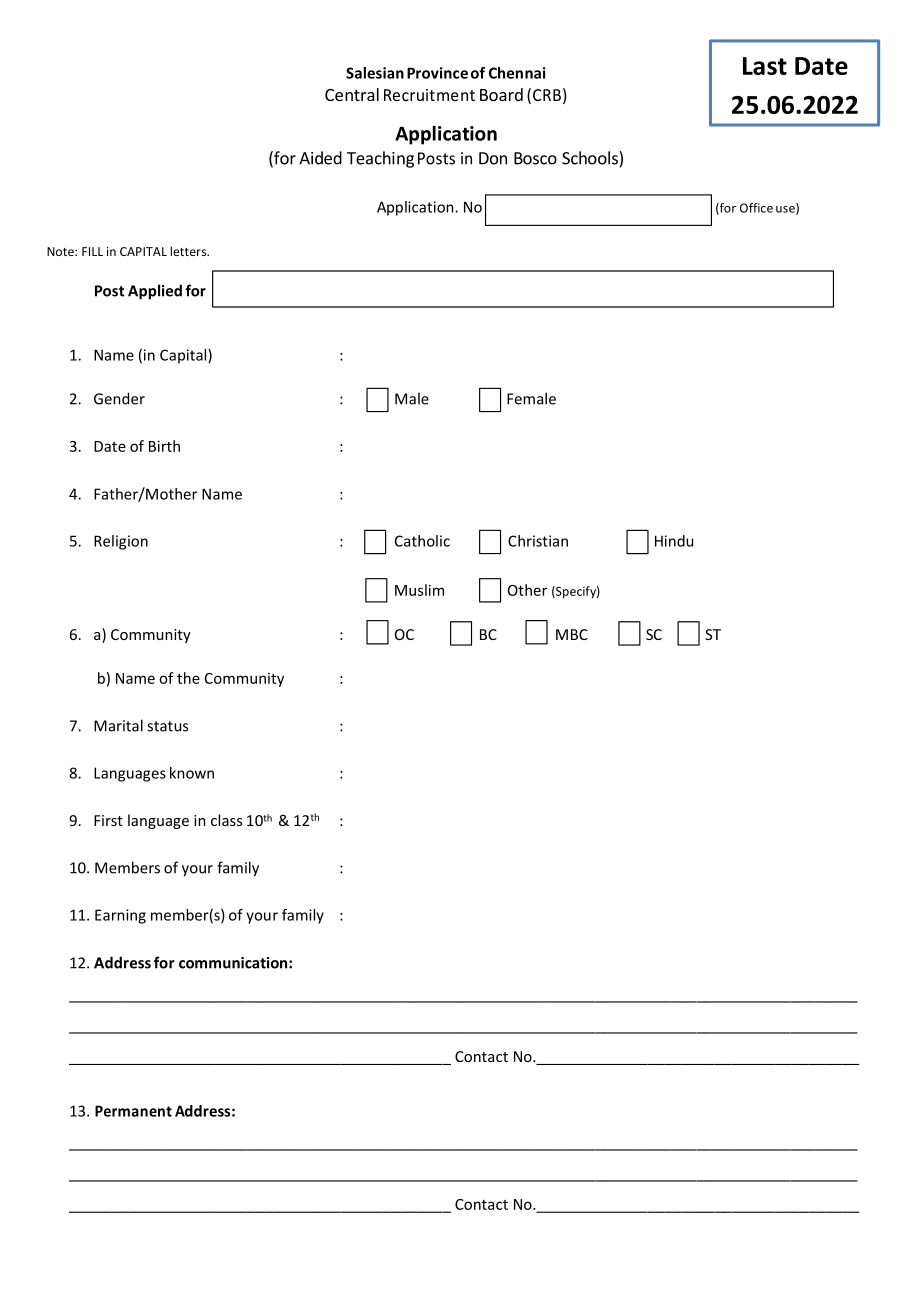 The image size is (924, 1305). What do you see at coordinates (133, 1111) in the document?
I see `Permanent` at bounding box center [133, 1111].
